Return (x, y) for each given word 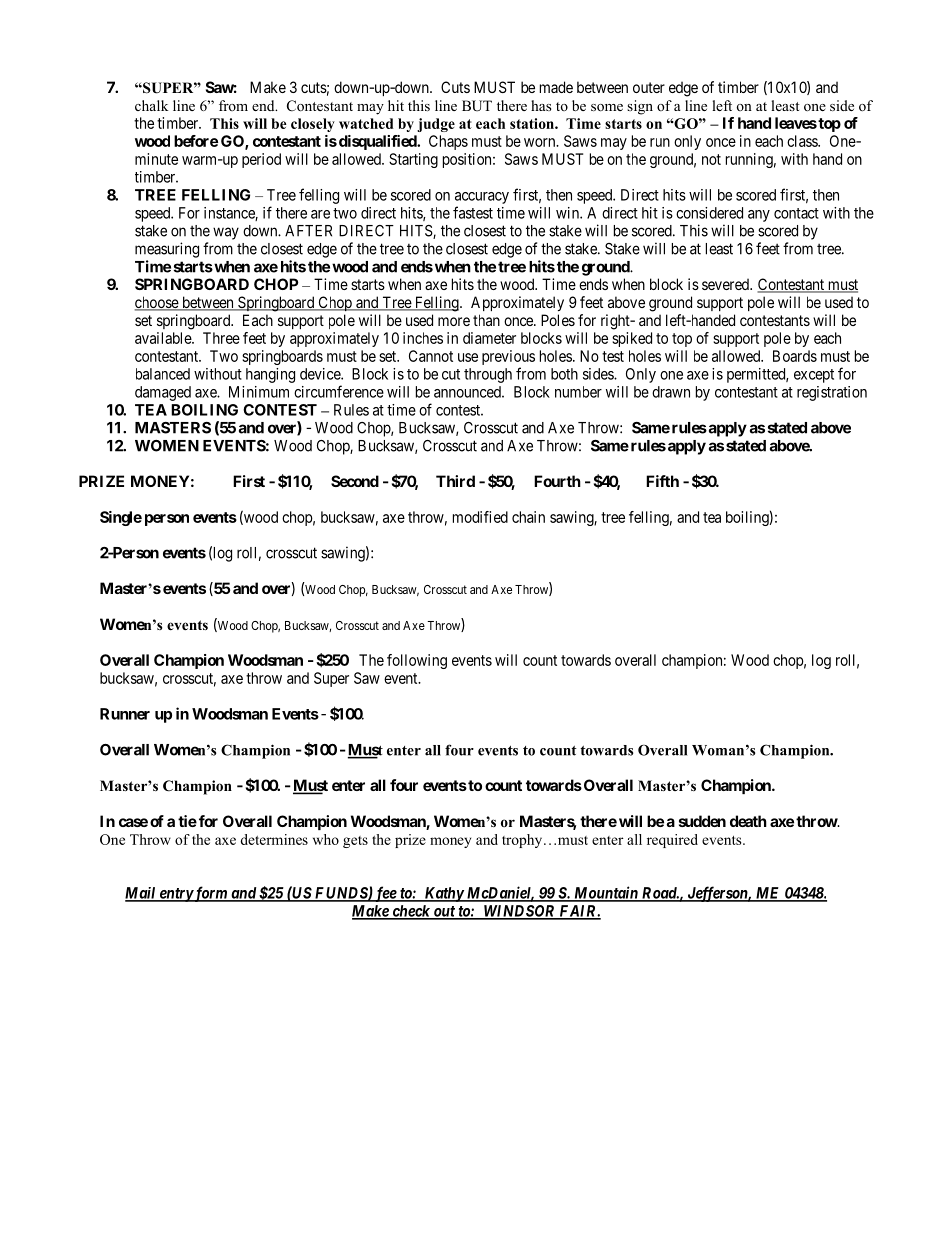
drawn (671, 392)
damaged (163, 393)
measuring (167, 250)
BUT (477, 106)
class (803, 141)
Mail (141, 894)
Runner (125, 714)
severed (726, 284)
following (417, 661)
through (488, 375)
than (486, 320)
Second (355, 481)
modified (480, 517)
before (196, 141)
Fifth (662, 481)
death (748, 821)
